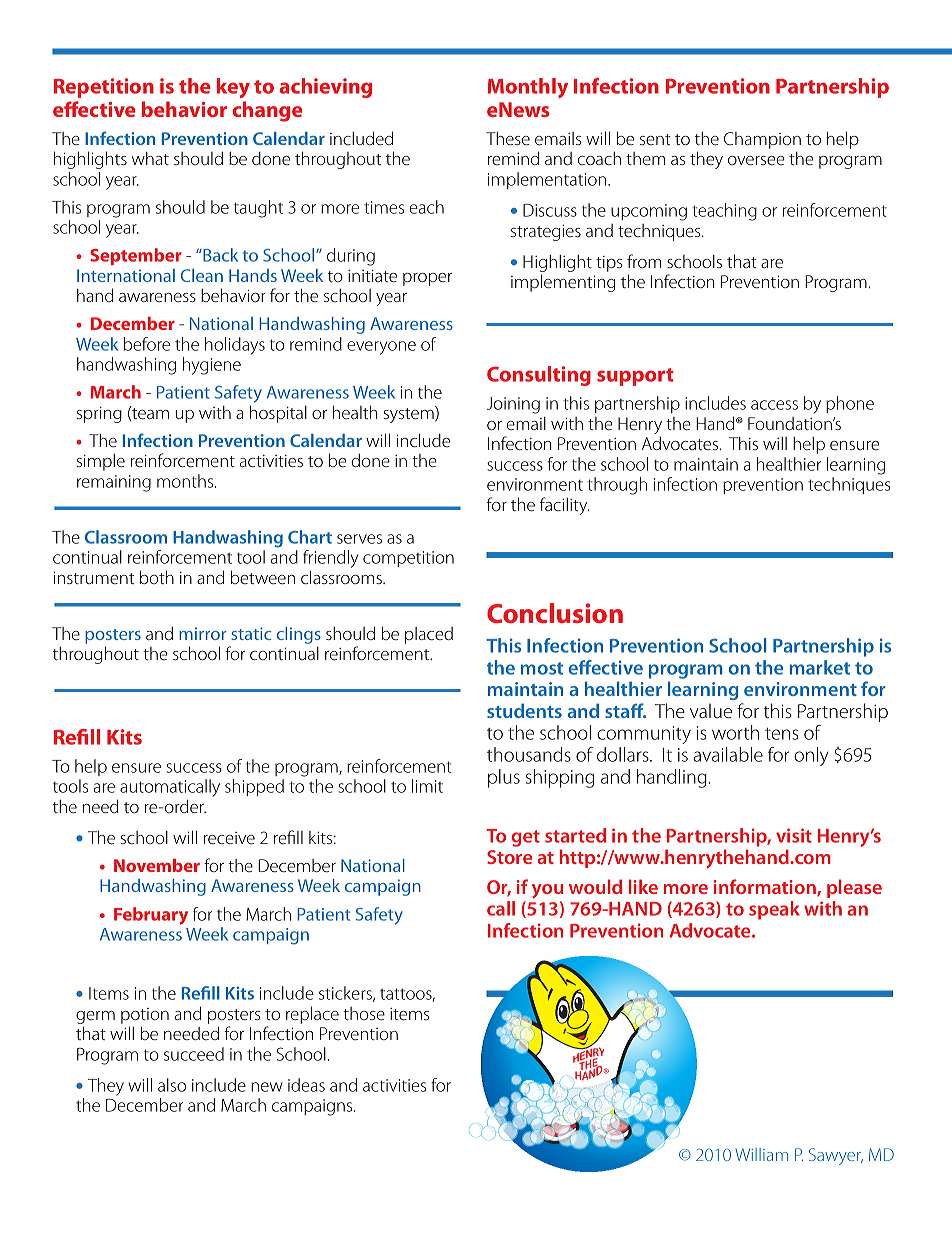  I want to click on placed, so click(429, 635).
